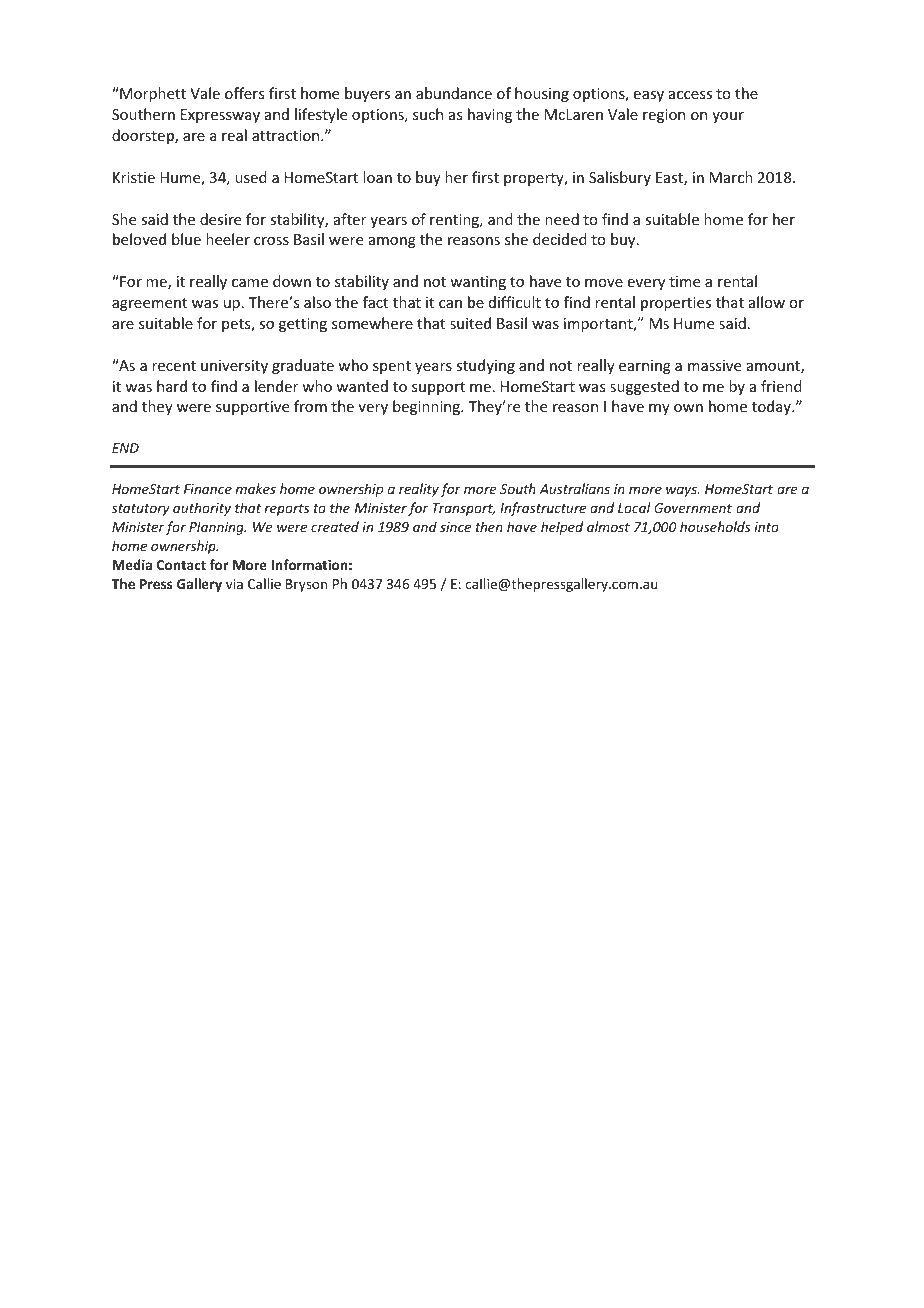 Image resolution: width=924 pixels, height=1308 pixels. I want to click on hard, so click(172, 386).
